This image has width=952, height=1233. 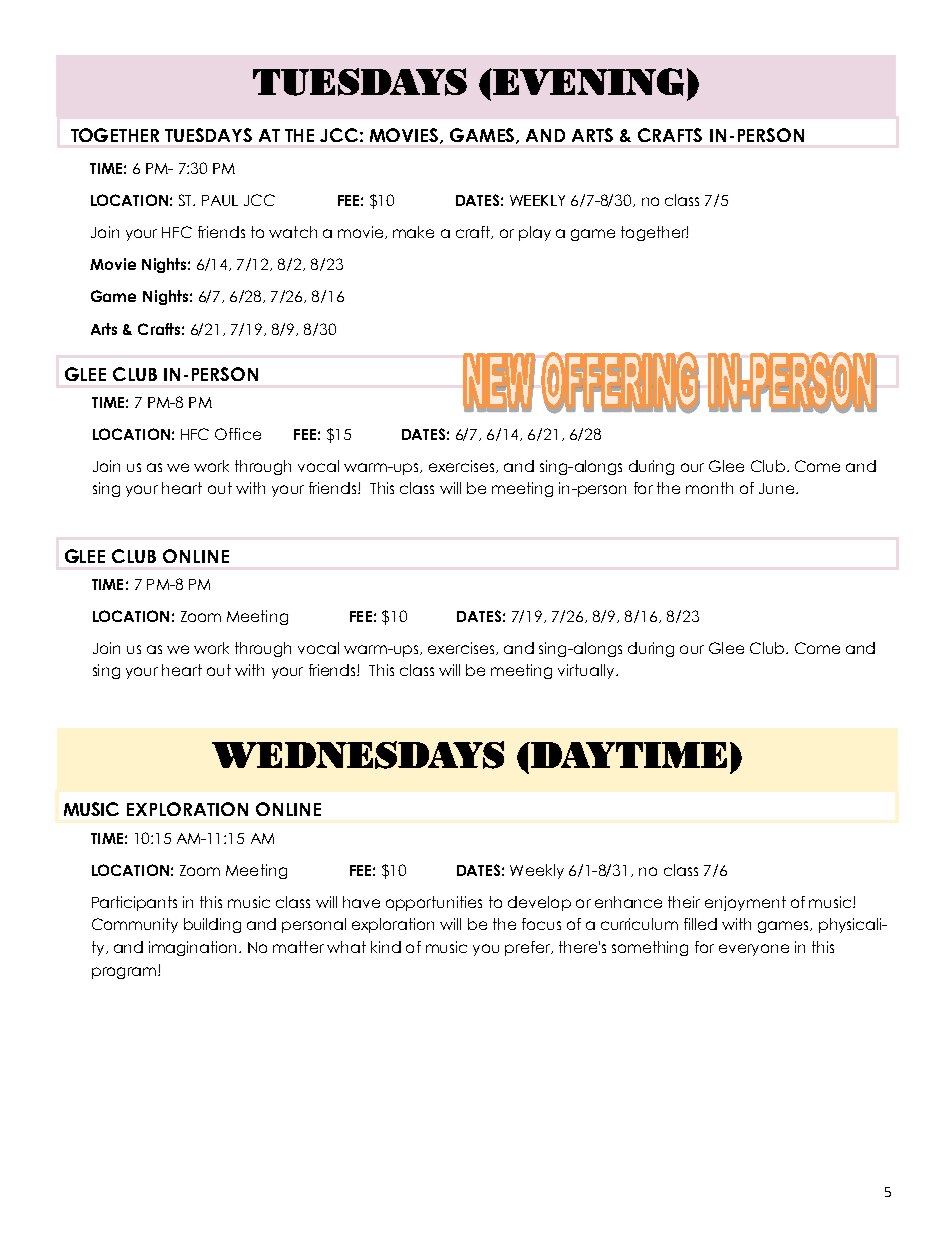 I want to click on month, so click(x=709, y=488).
